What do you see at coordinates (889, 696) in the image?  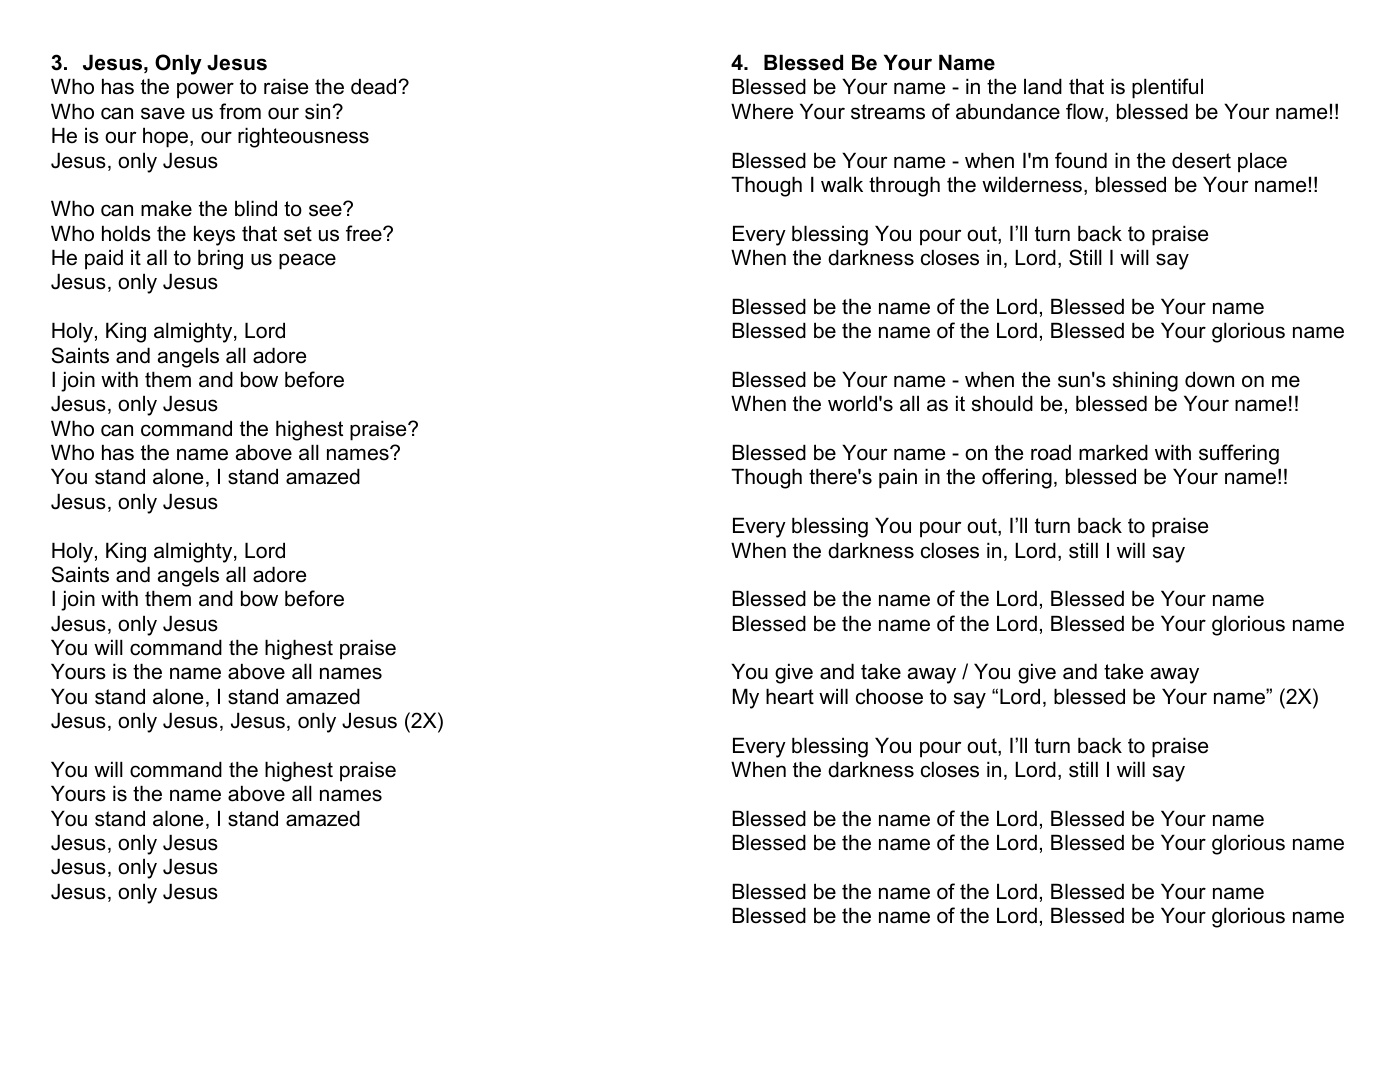 I see `choose` at bounding box center [889, 696].
